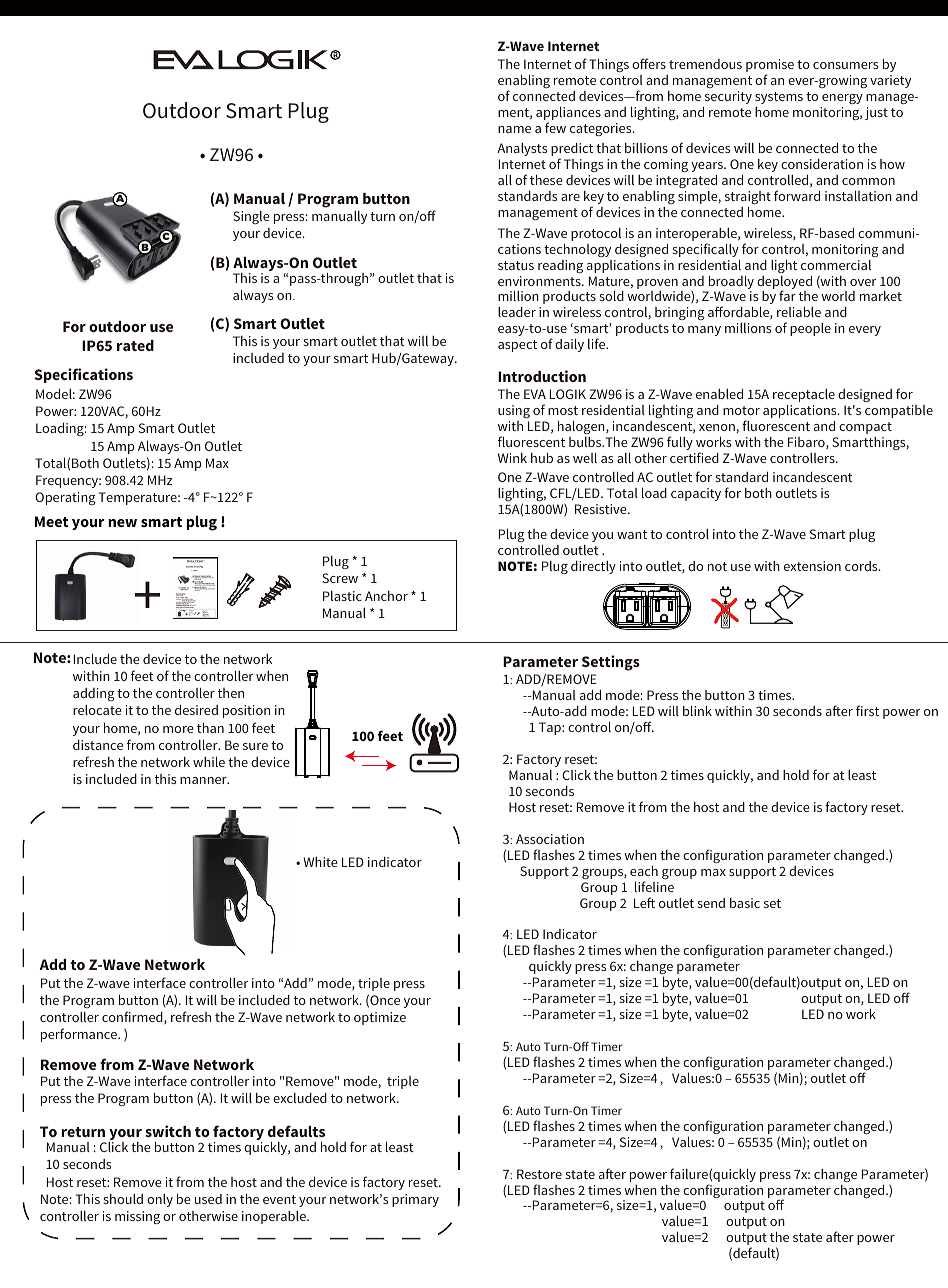 The width and height of the image is (948, 1288). I want to click on Settings, so click(611, 663).
